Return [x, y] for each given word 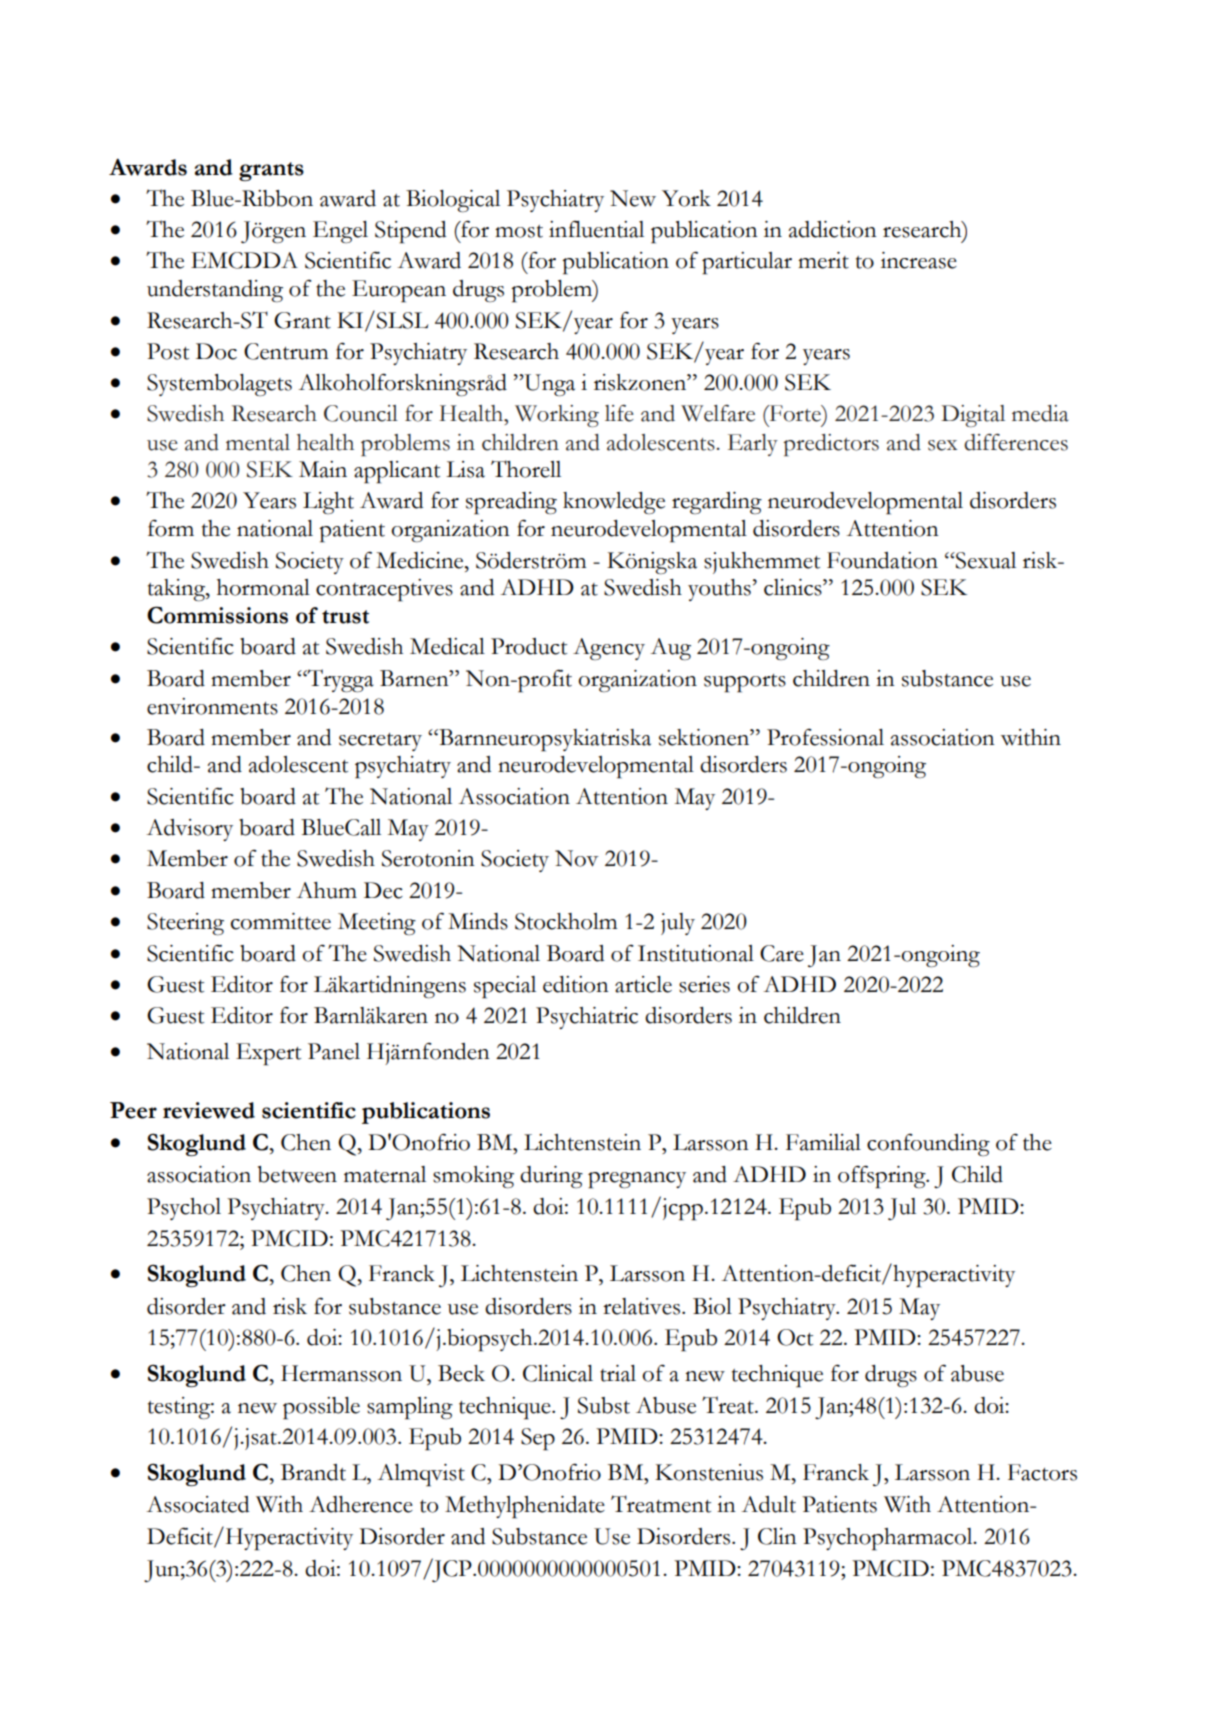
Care [782, 953]
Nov [577, 858]
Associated [197, 1504]
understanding [215, 291]
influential [596, 229]
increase [919, 260]
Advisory [189, 830]
